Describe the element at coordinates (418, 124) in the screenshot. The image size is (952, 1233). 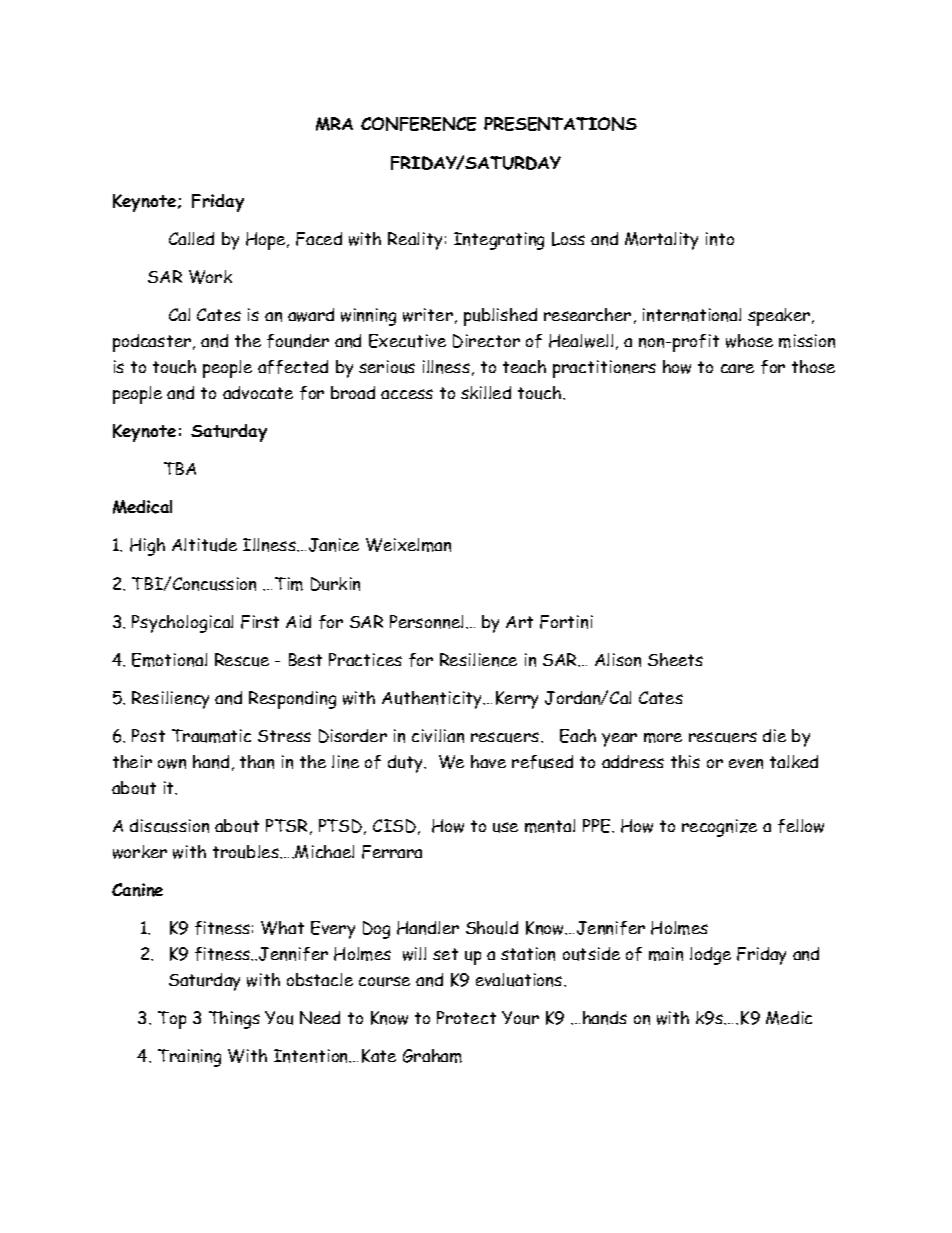
I see `CONFERENCE` at that location.
